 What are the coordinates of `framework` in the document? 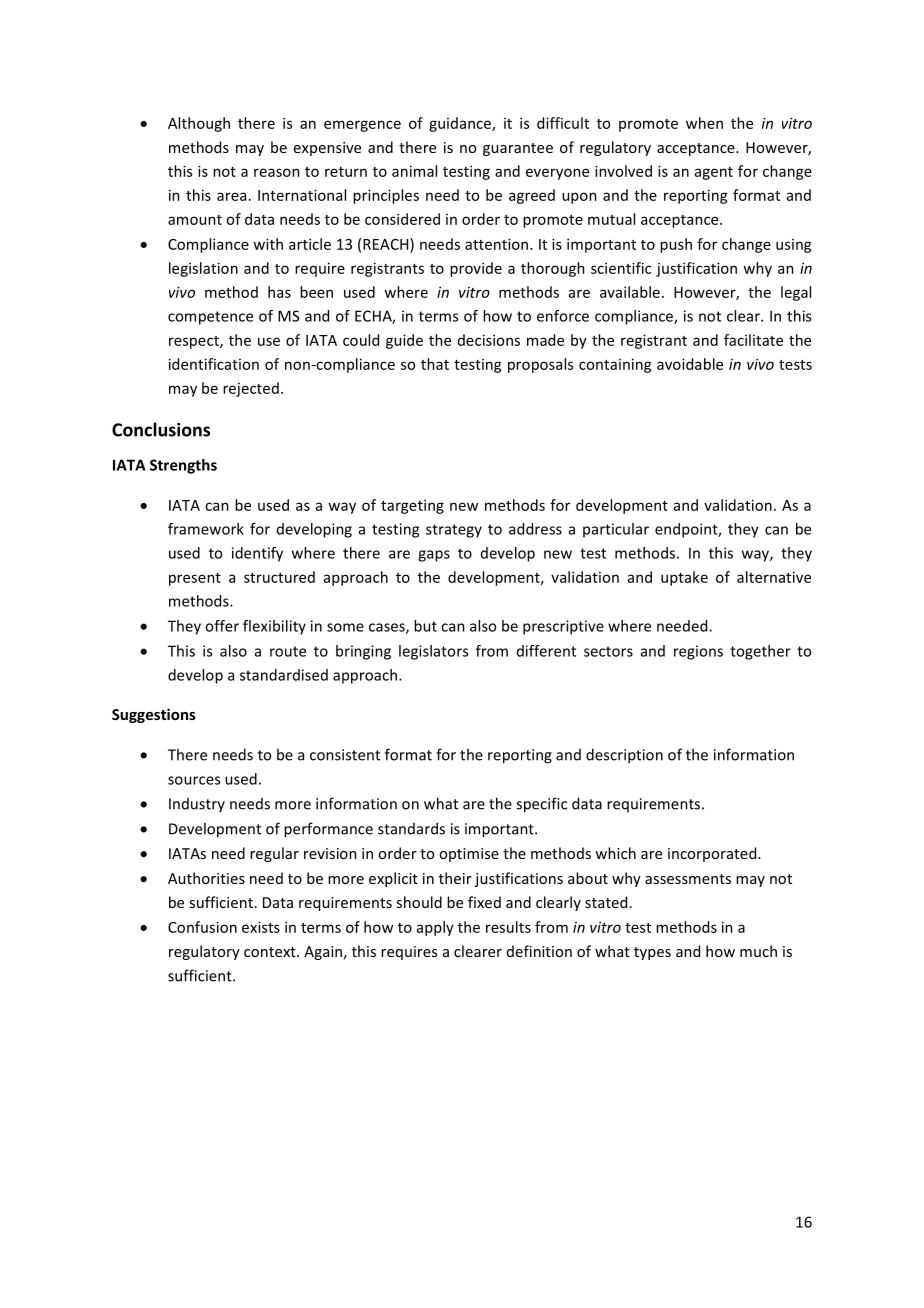 It's located at (206, 529).
